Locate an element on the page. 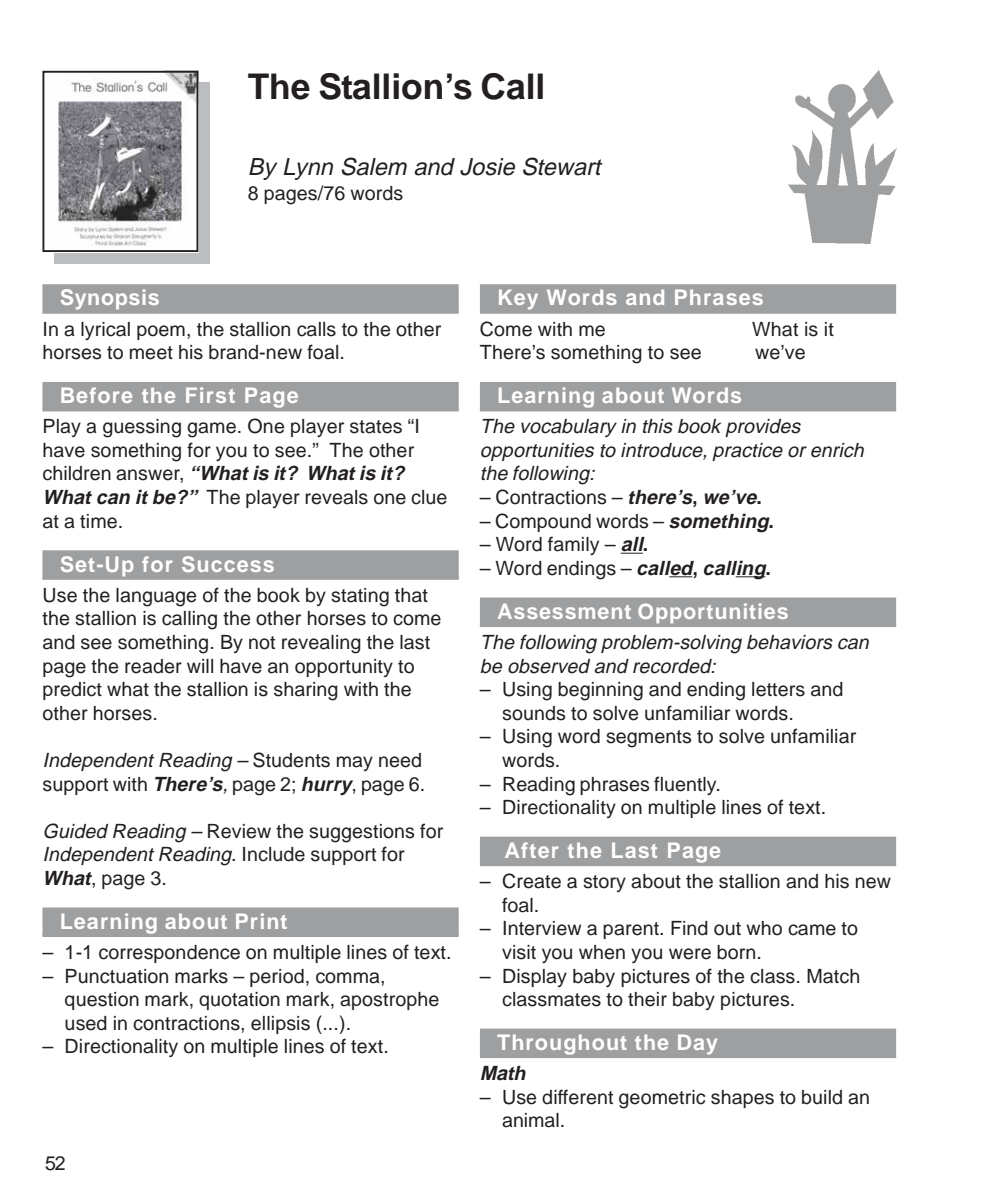 The image size is (991, 1204). states is located at coordinates (376, 427).
